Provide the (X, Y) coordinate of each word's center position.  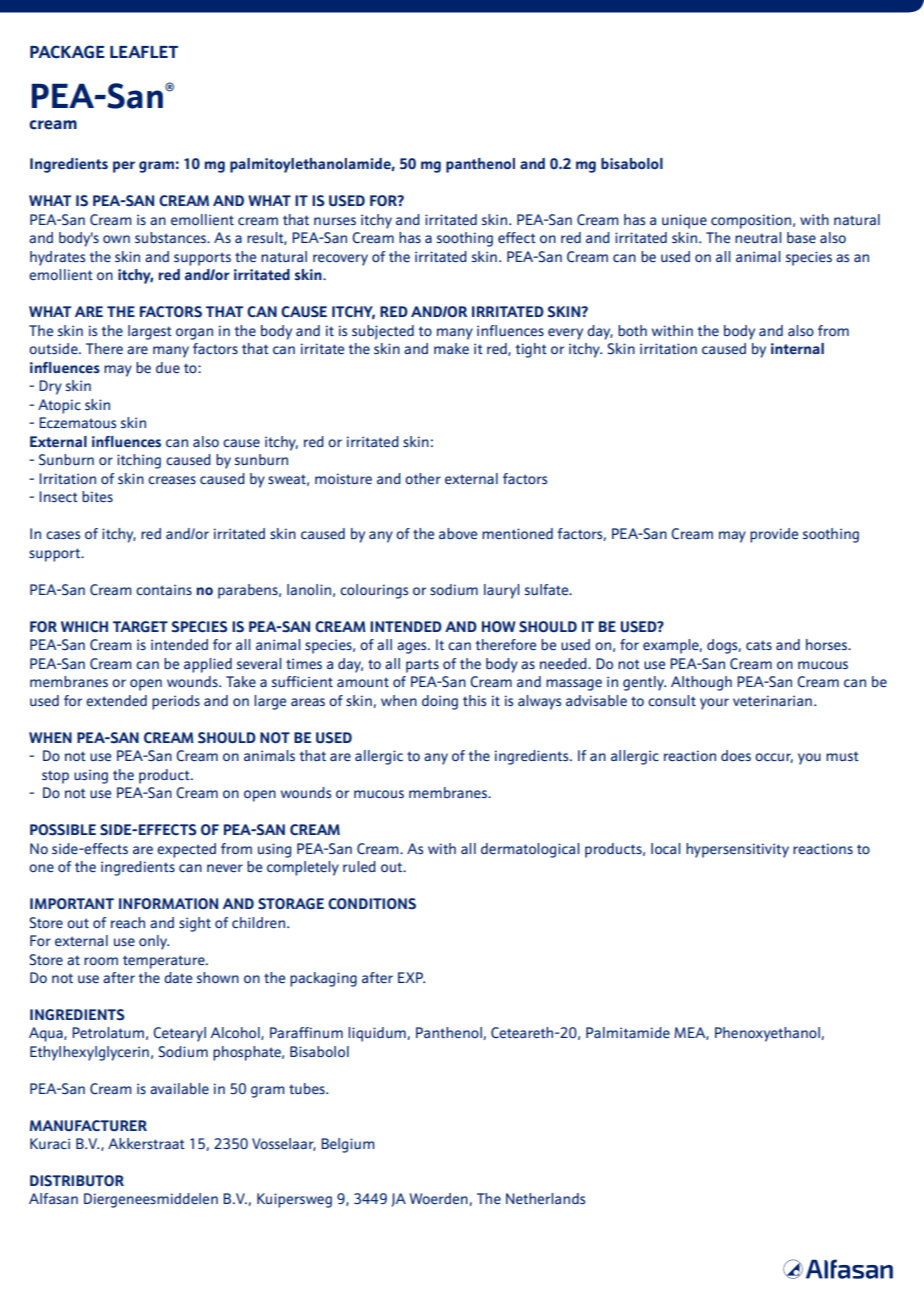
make (451, 348)
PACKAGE (67, 52)
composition (751, 221)
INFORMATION (168, 903)
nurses (335, 221)
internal (797, 348)
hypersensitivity (737, 850)
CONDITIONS (372, 903)
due (168, 367)
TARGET (140, 627)
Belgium (347, 1145)
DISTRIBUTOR (77, 1180)
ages (413, 648)
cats (759, 645)
